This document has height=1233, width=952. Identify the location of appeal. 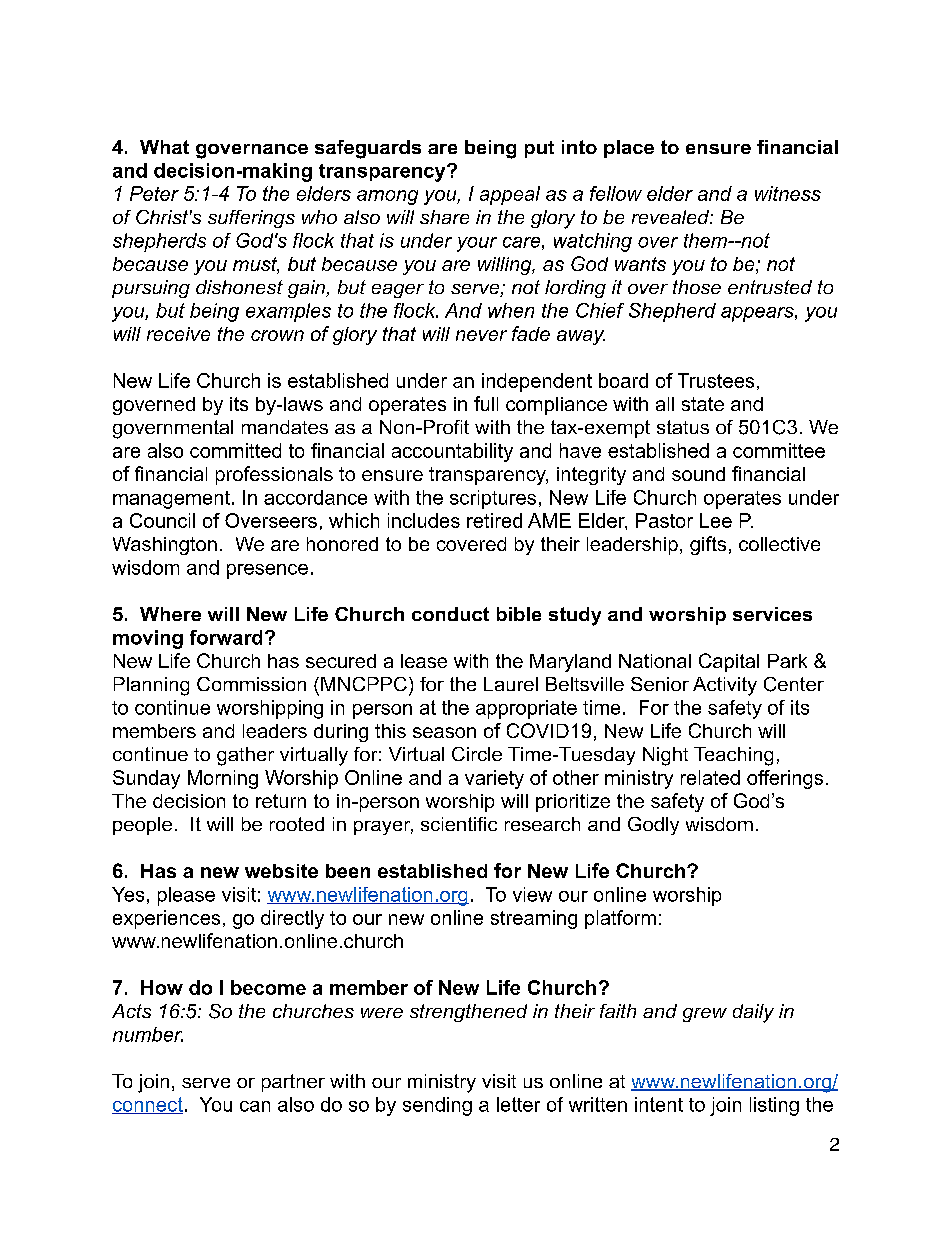
(510, 195).
